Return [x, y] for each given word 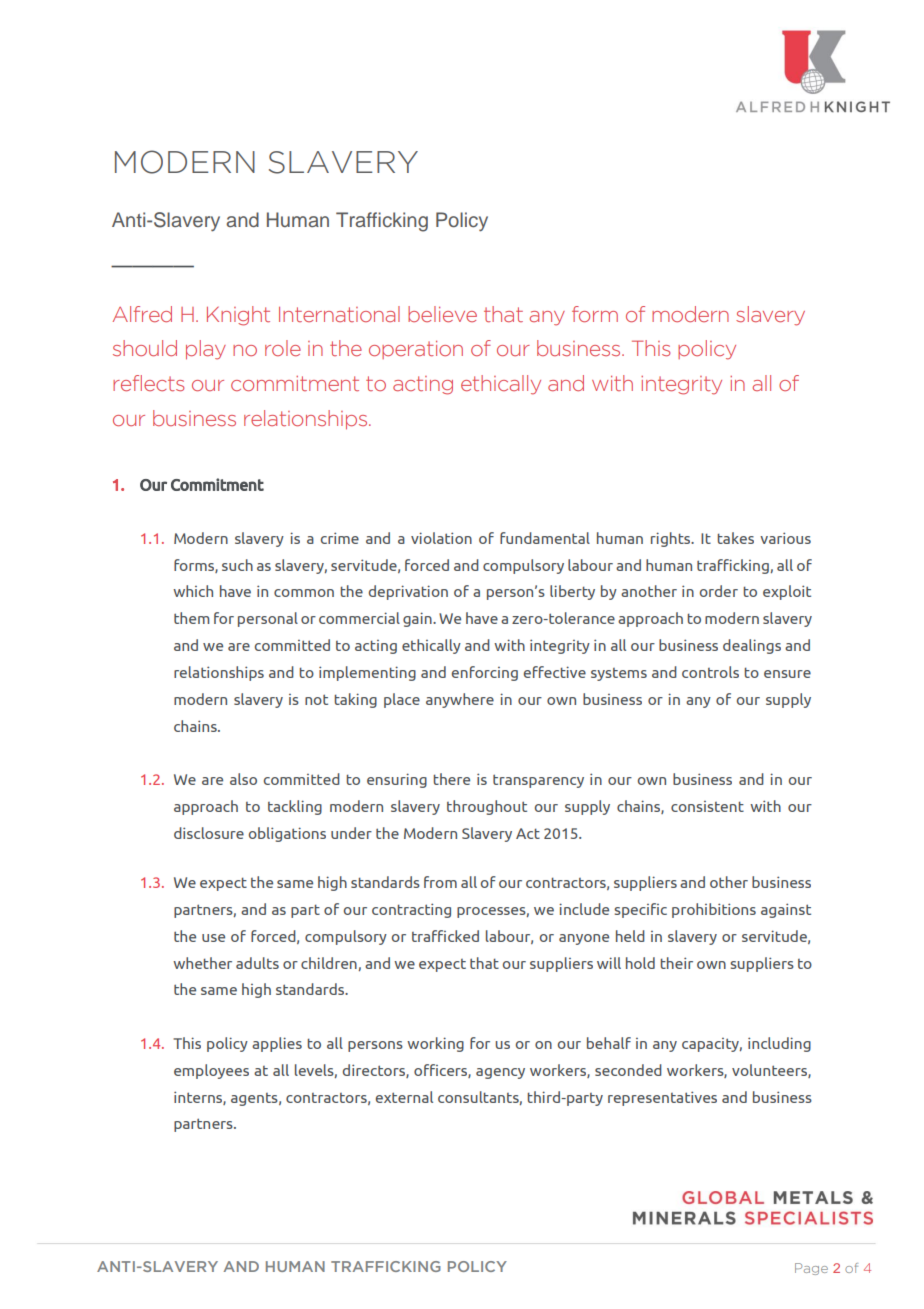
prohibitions [714, 910]
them [191, 618]
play [206, 350]
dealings [752, 646]
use [213, 938]
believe [442, 314]
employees [211, 1071]
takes [735, 538]
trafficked [445, 936]
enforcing [485, 673]
